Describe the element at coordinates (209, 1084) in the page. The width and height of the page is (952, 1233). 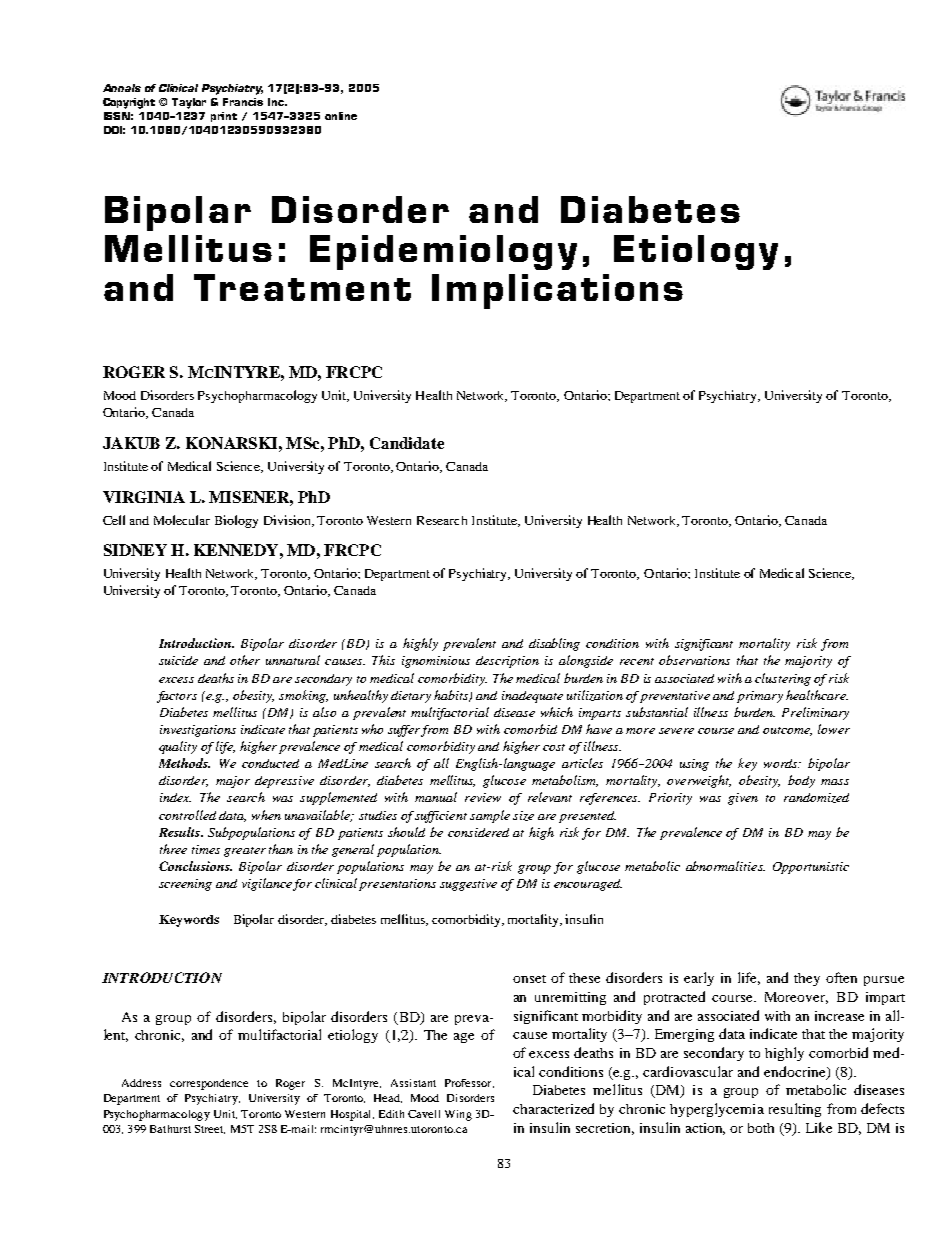
I see `correspondence` at that location.
